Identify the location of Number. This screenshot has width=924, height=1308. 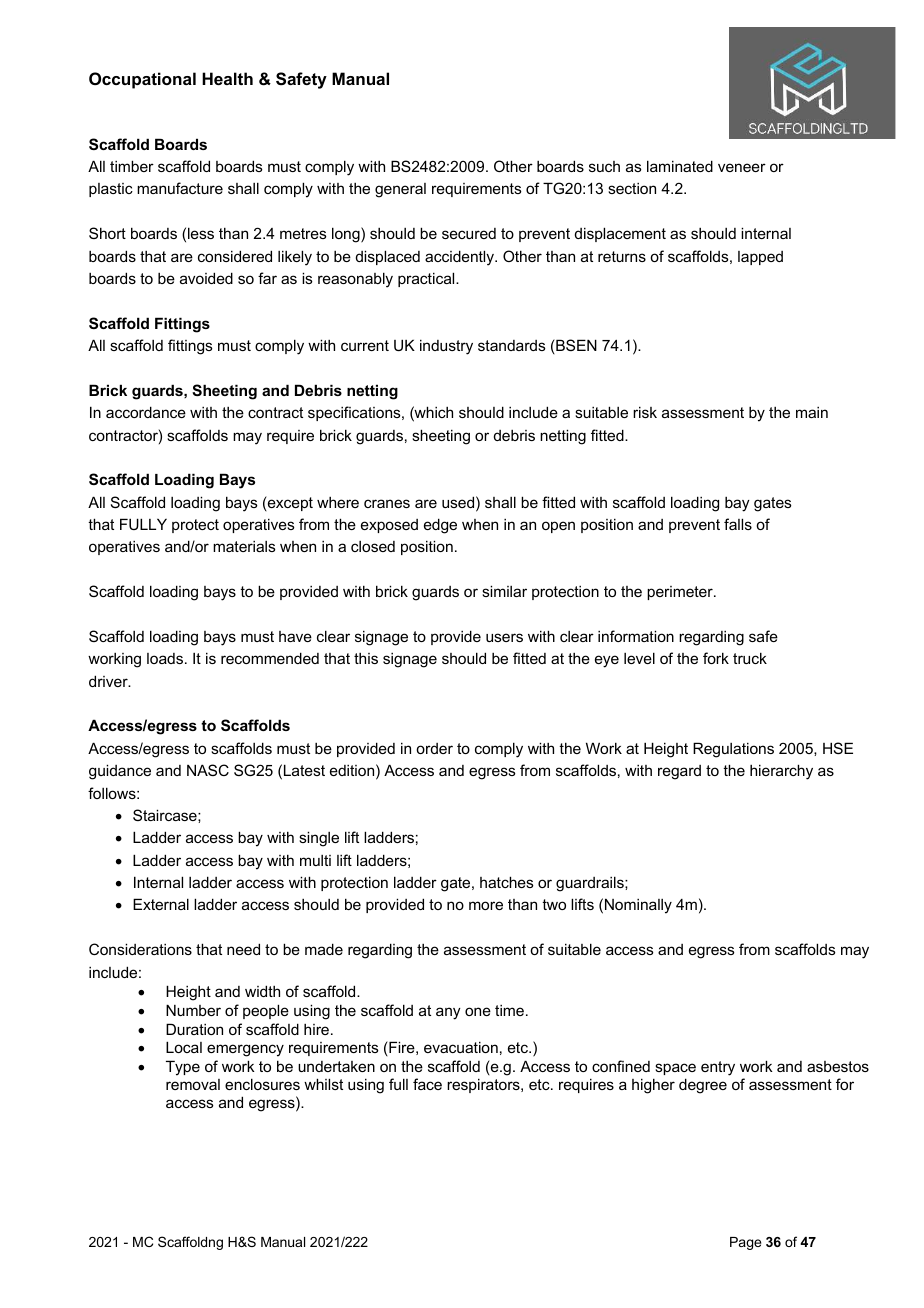
(193, 1010).
